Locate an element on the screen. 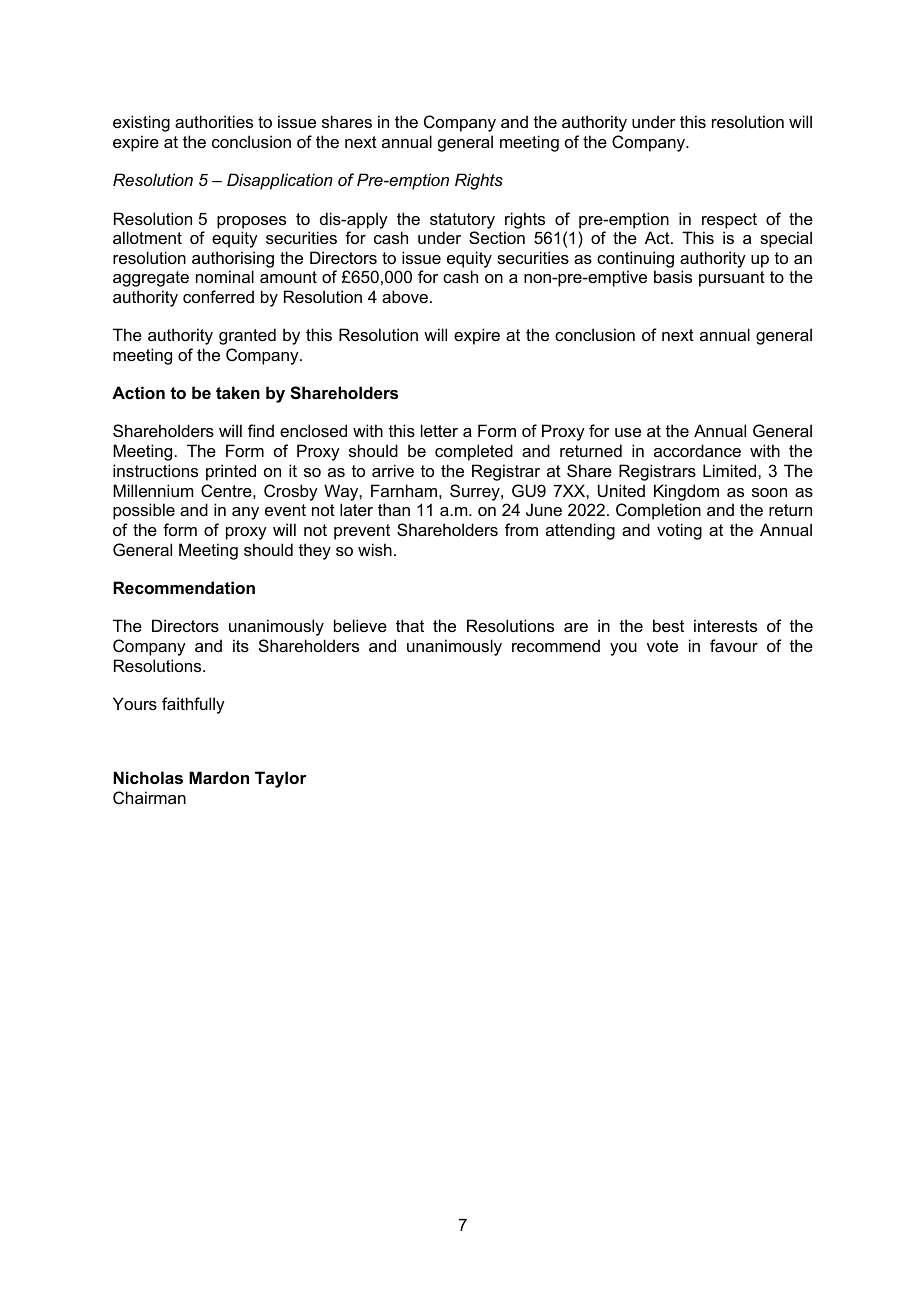  authorities is located at coordinates (214, 121).
